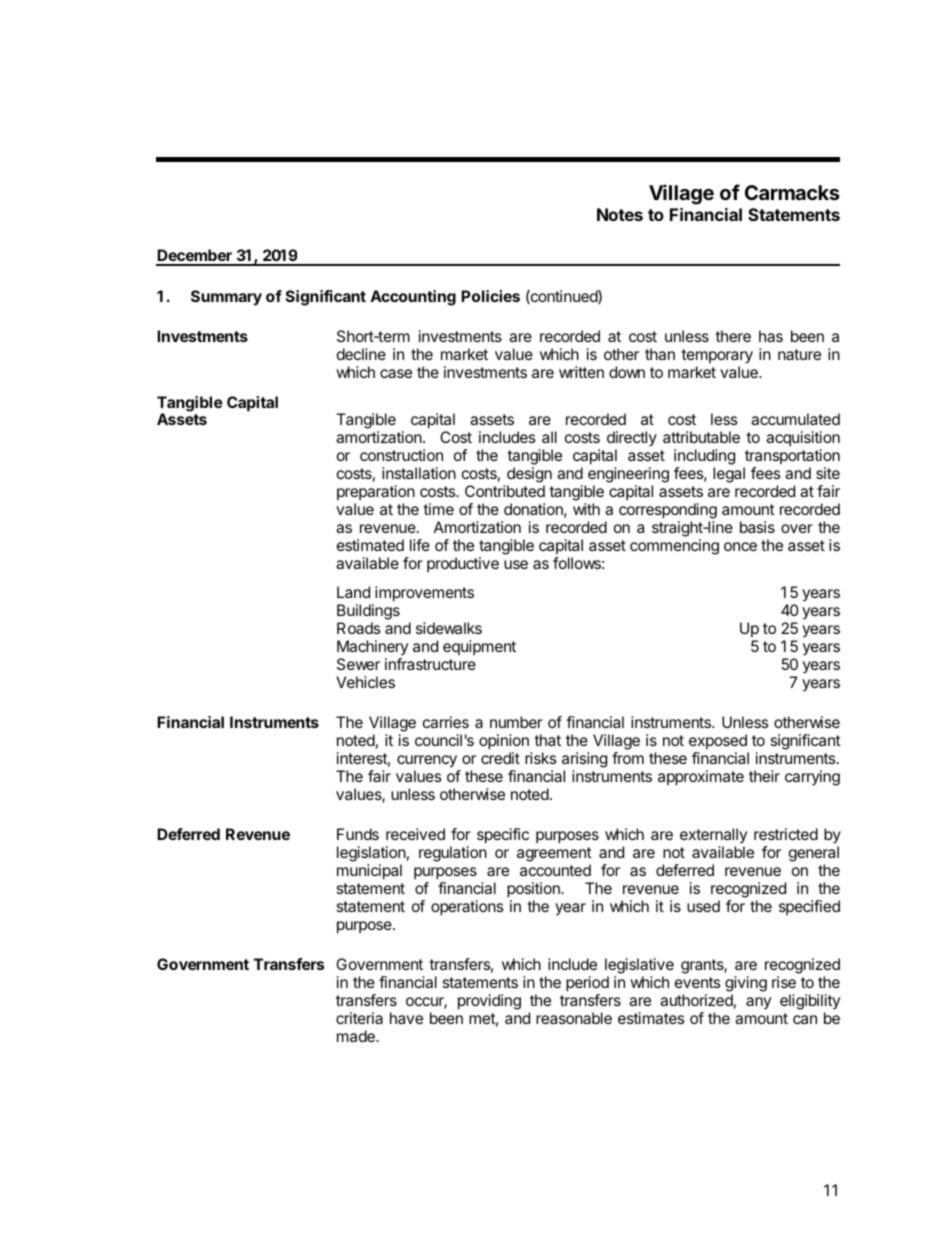  What do you see at coordinates (226, 298) in the image?
I see `Summary` at bounding box center [226, 298].
